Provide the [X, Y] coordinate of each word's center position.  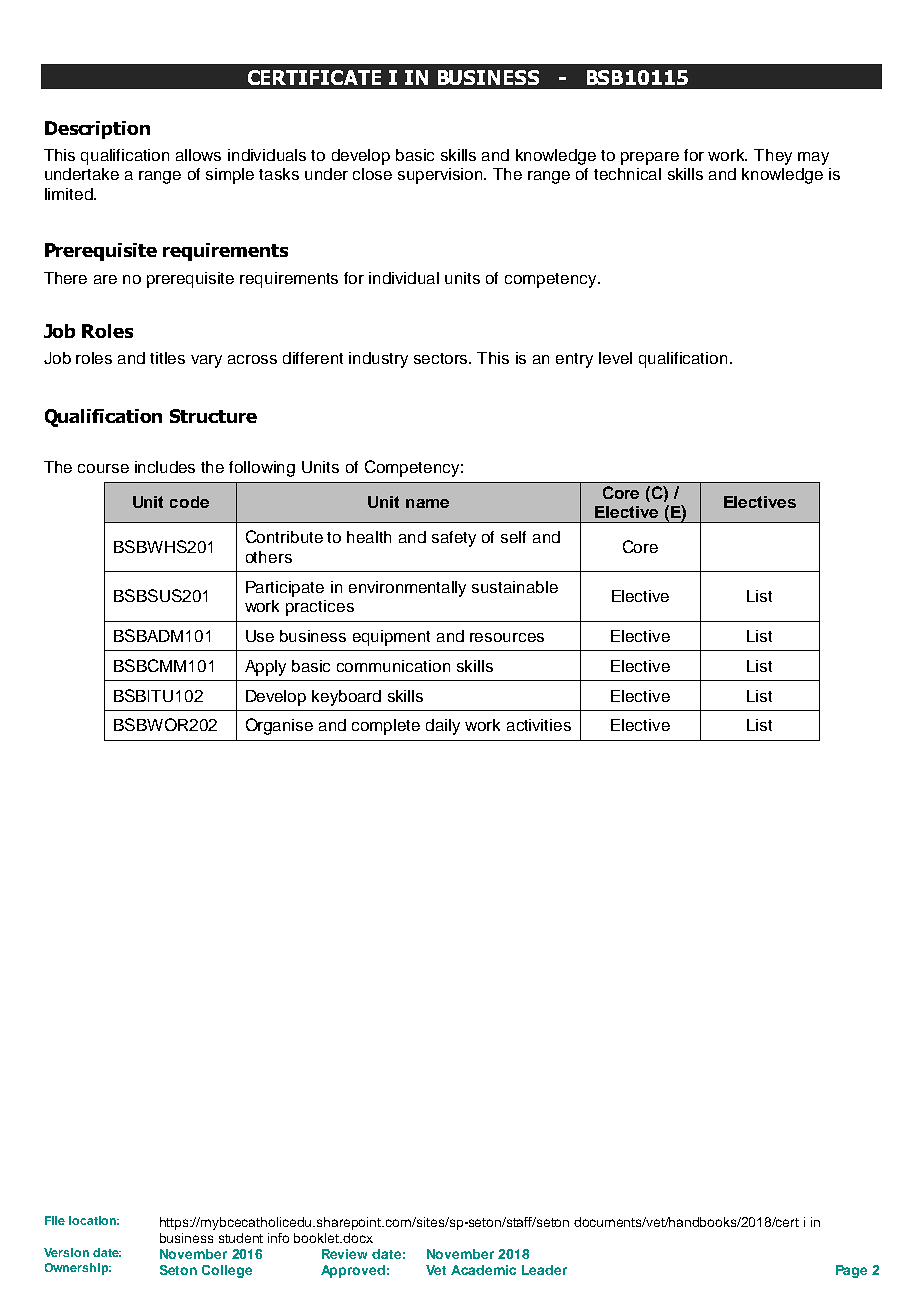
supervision [441, 176]
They [773, 157]
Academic [483, 1270]
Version [66, 1252]
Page [851, 1271]
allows [198, 155]
